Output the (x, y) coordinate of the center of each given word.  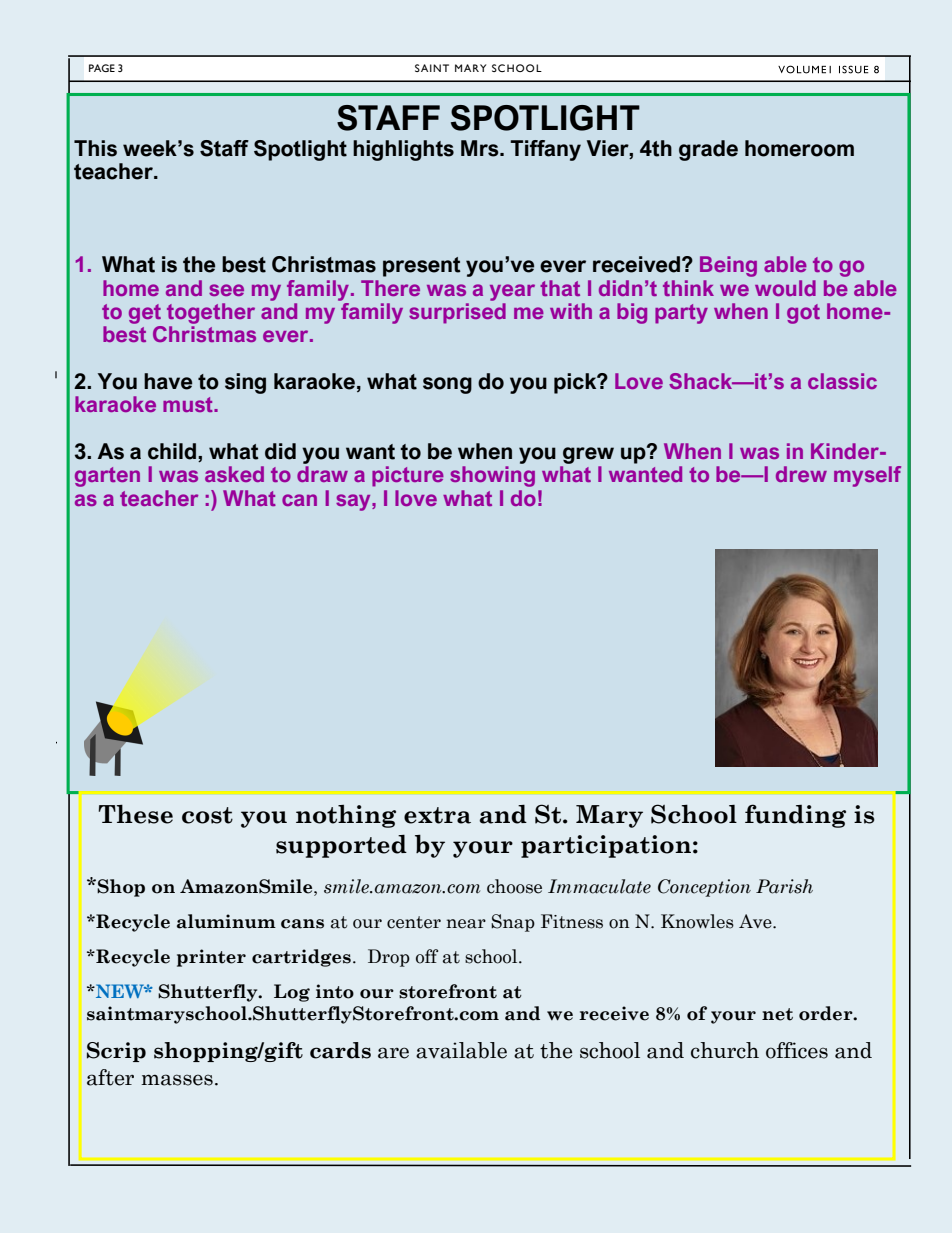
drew (801, 474)
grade (708, 150)
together (211, 313)
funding (795, 816)
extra (437, 815)
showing (492, 476)
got (803, 314)
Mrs (481, 148)
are (393, 1053)
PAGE (102, 68)
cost (207, 815)
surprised (457, 313)
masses (177, 1080)
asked (234, 474)
